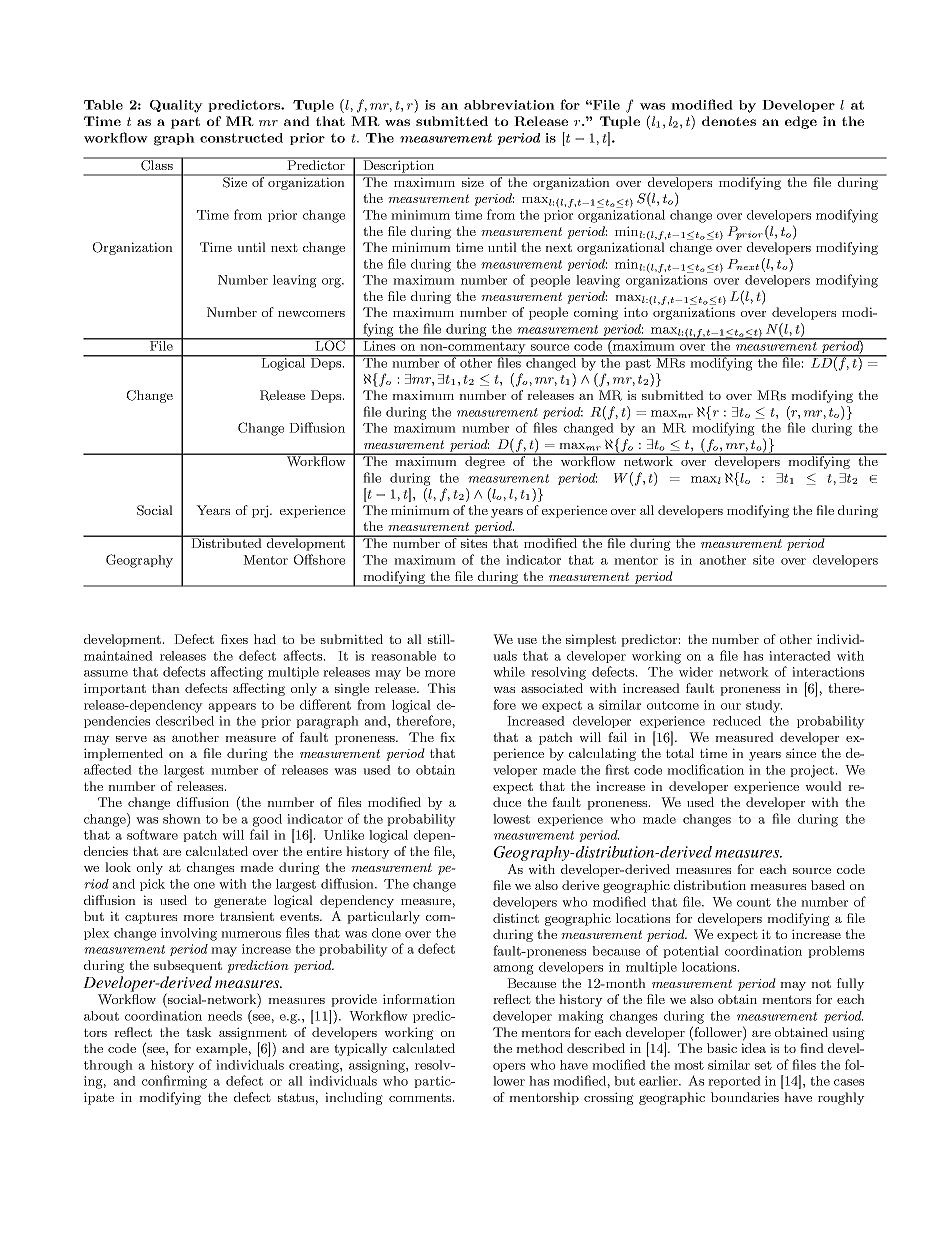 This document has height=1233, width=952. I want to click on abbreviation, so click(509, 105).
